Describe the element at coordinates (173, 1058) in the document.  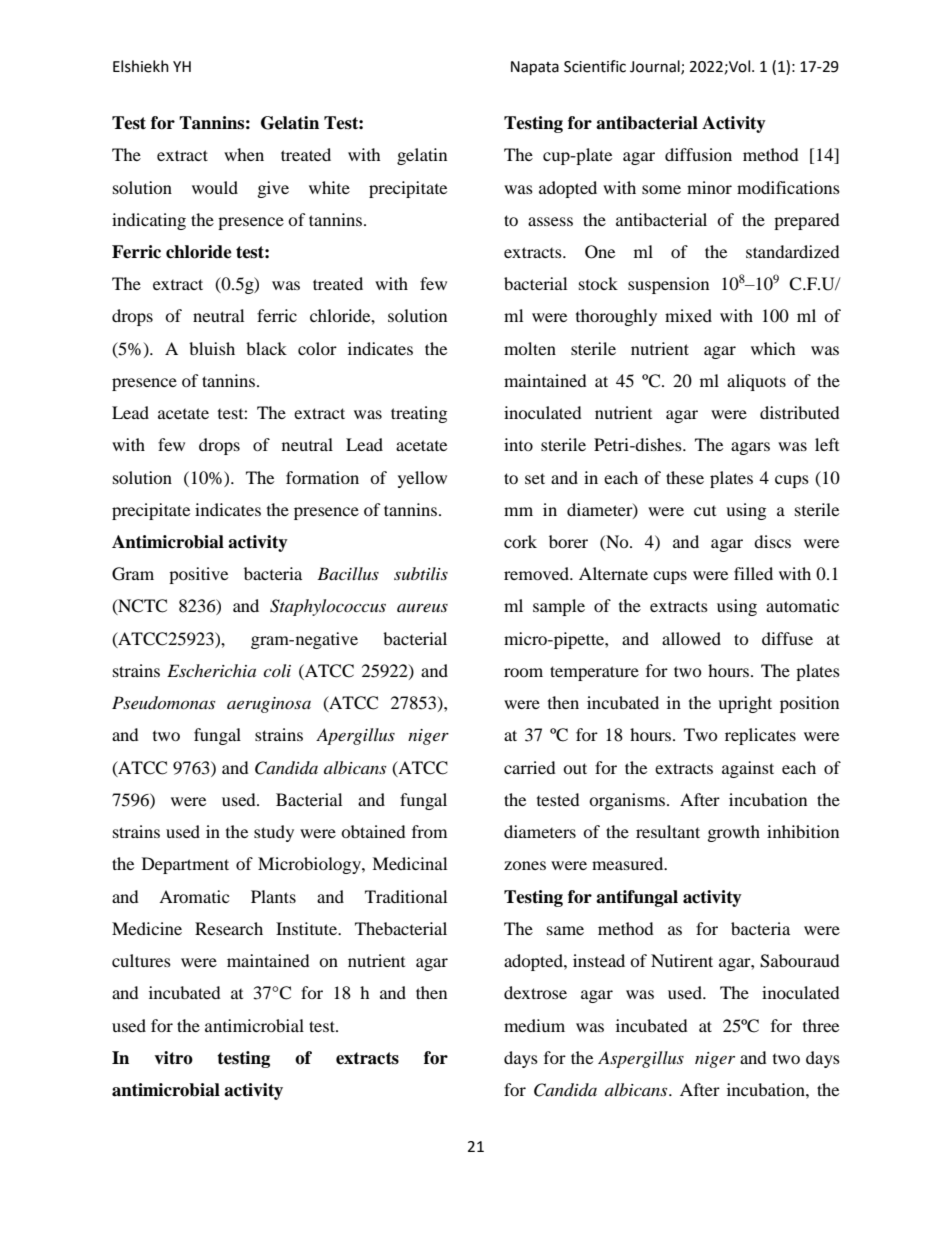
I see `vitro` at that location.
